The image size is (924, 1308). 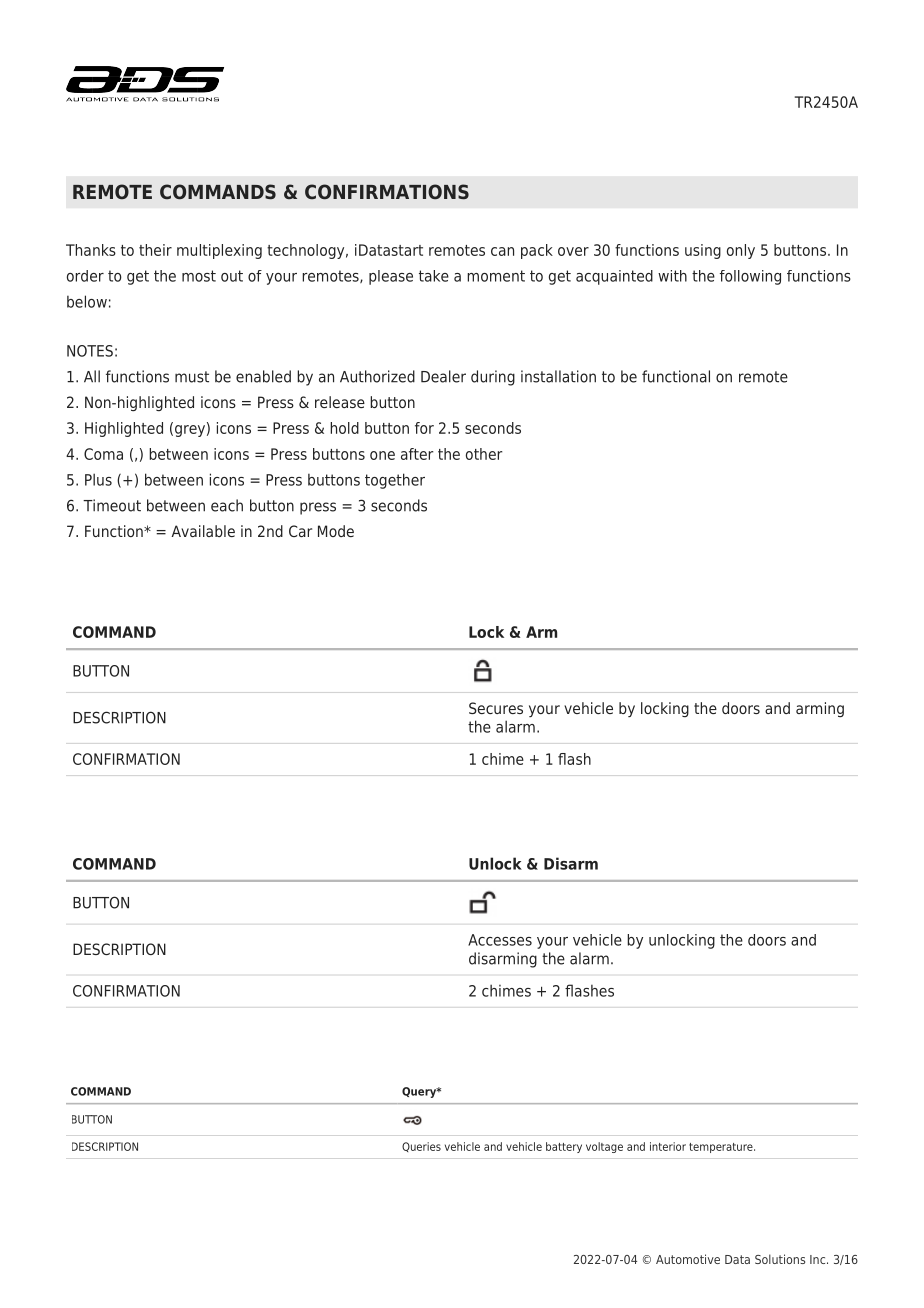 What do you see at coordinates (336, 531) in the document?
I see `Mode` at bounding box center [336, 531].
